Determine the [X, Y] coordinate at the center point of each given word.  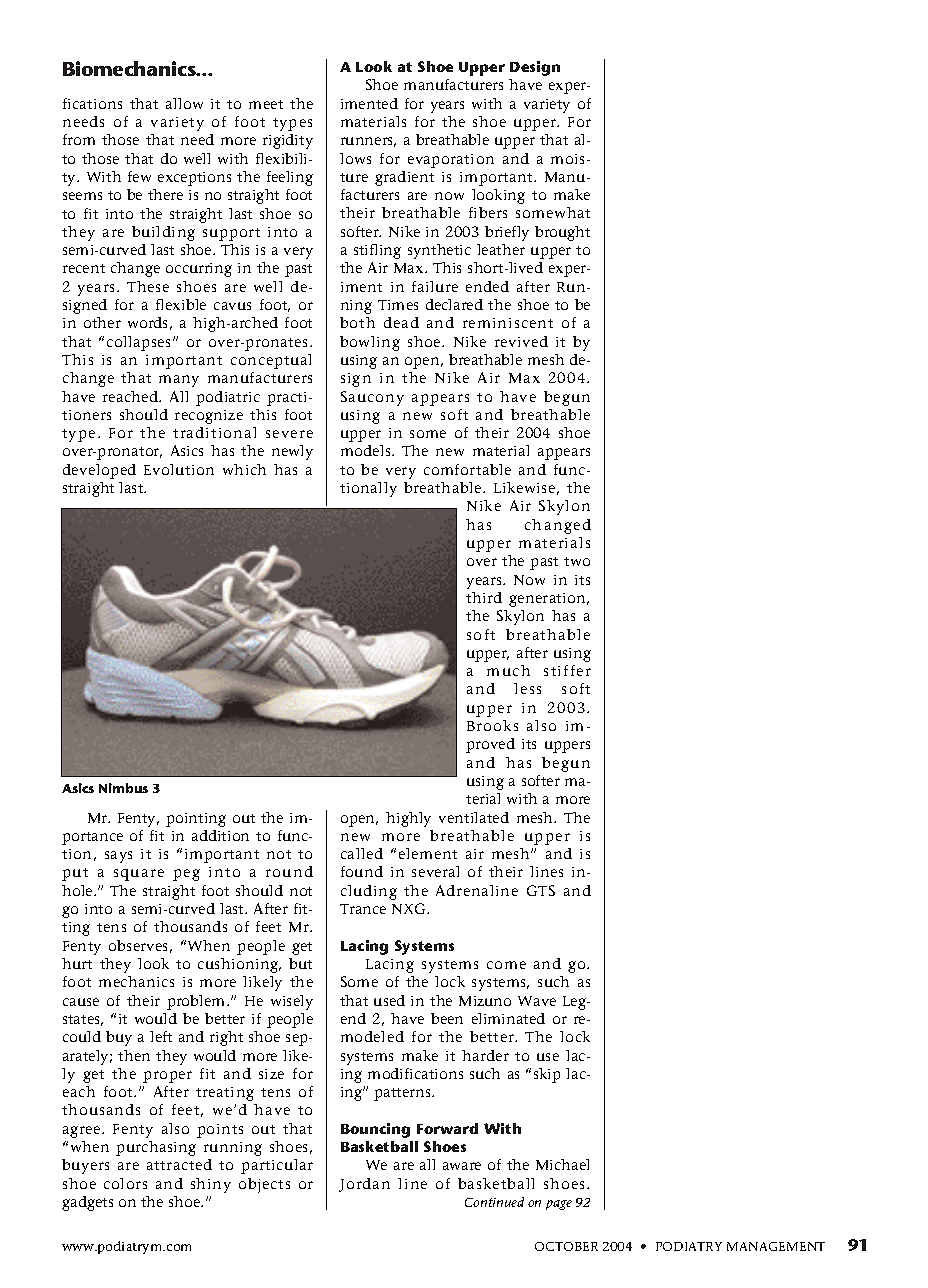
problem [197, 1002]
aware [462, 1166]
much [508, 670]
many [179, 381]
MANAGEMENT [776, 1246]
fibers [488, 212]
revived [521, 341]
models [367, 450]
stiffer [567, 670]
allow [184, 103]
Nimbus [123, 788]
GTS [541, 890]
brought [562, 233]
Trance [363, 909]
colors [125, 1183]
